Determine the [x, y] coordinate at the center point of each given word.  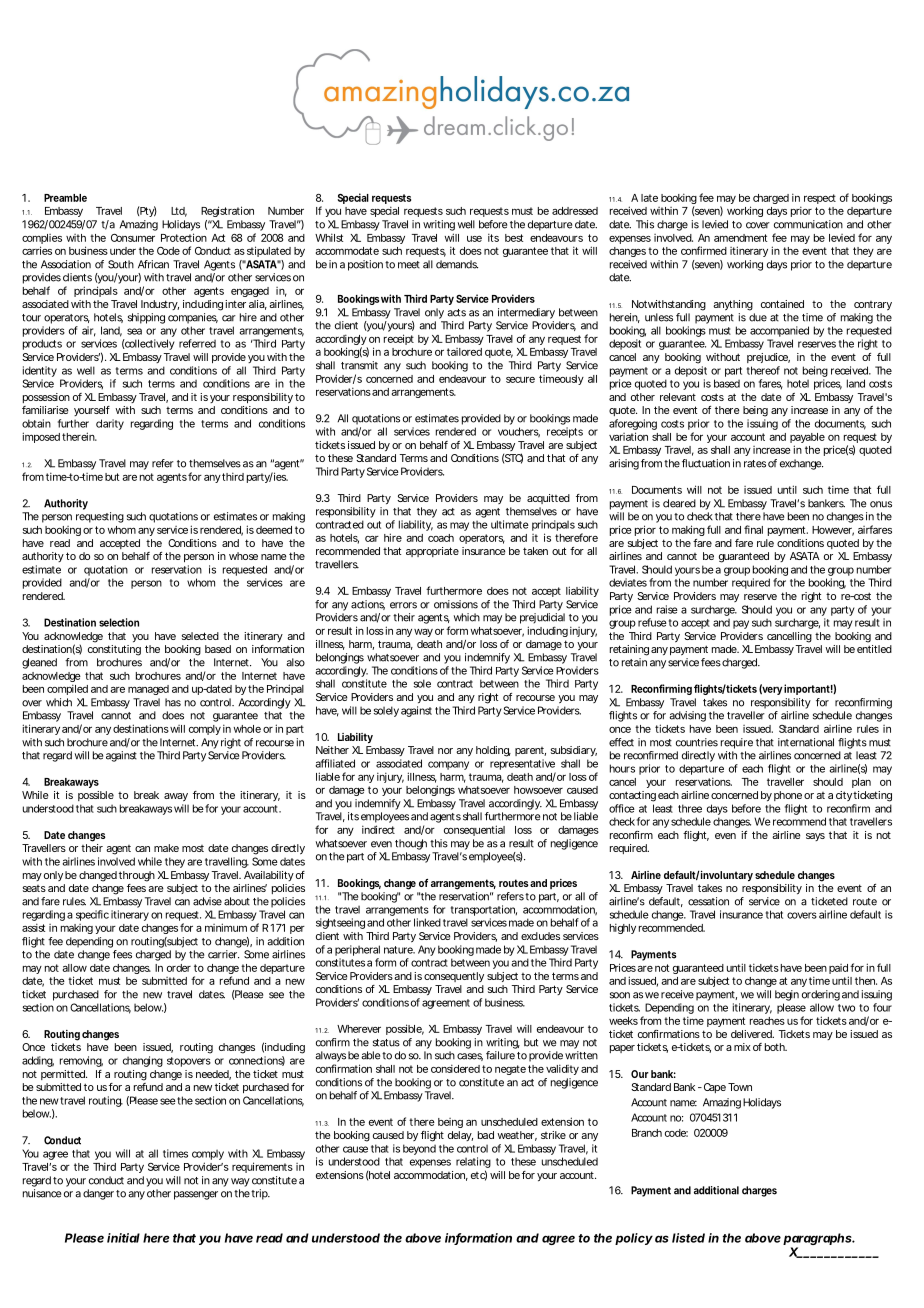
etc [479, 1175]
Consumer [133, 238]
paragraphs [819, 1240]
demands [457, 264]
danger [100, 1194]
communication [808, 224]
